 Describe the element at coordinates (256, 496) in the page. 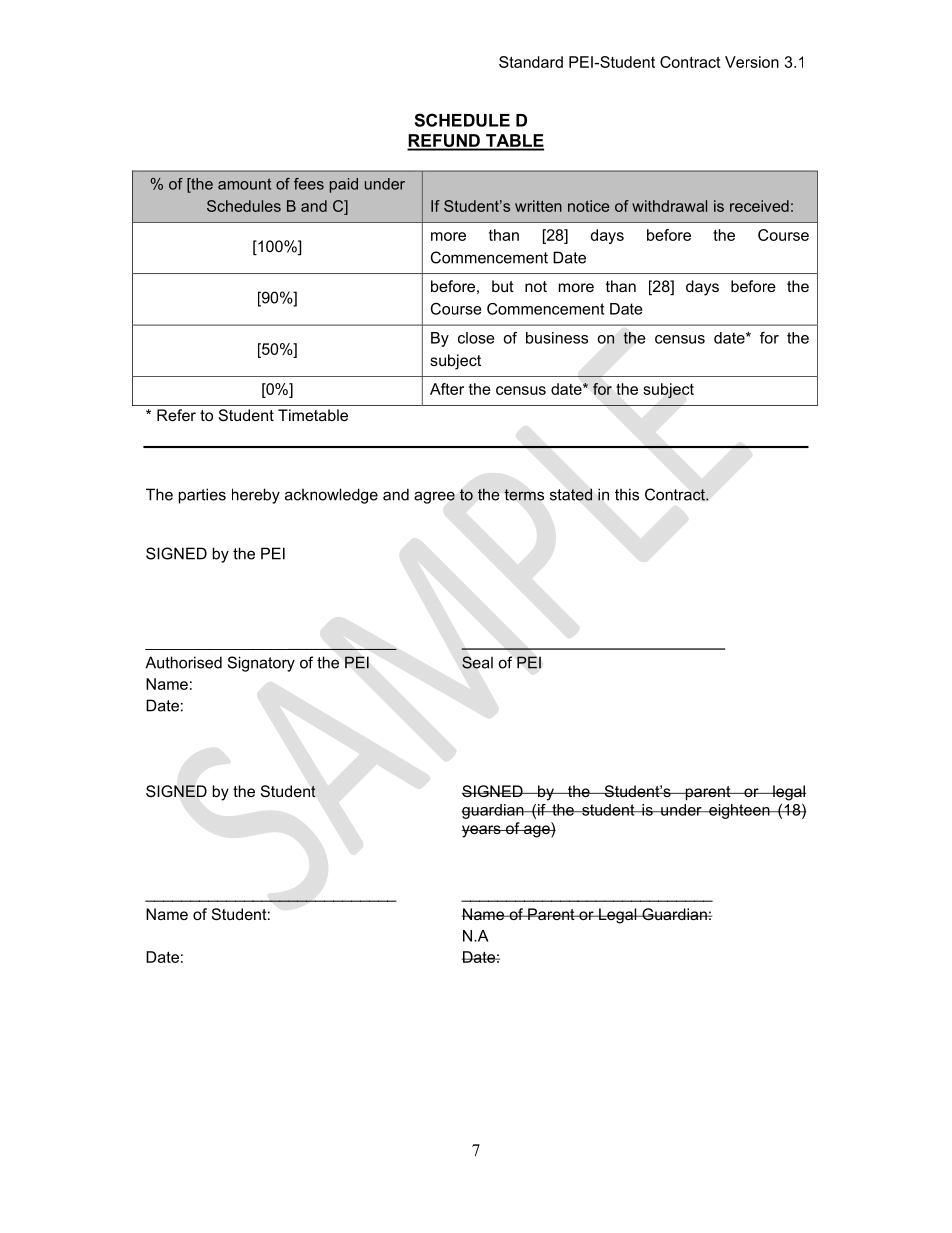

I see `hereby` at that location.
